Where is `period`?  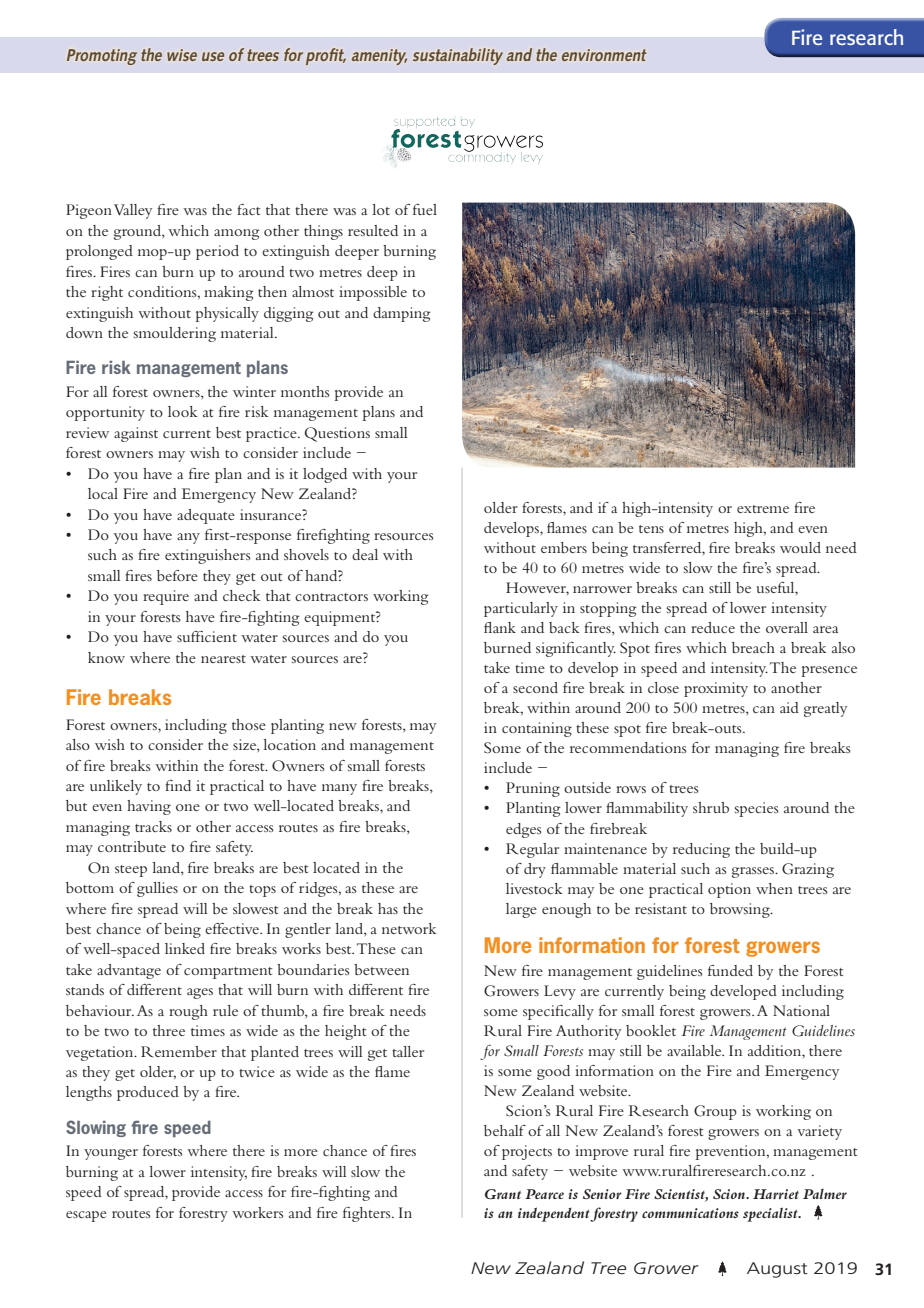
period is located at coordinates (217, 252).
